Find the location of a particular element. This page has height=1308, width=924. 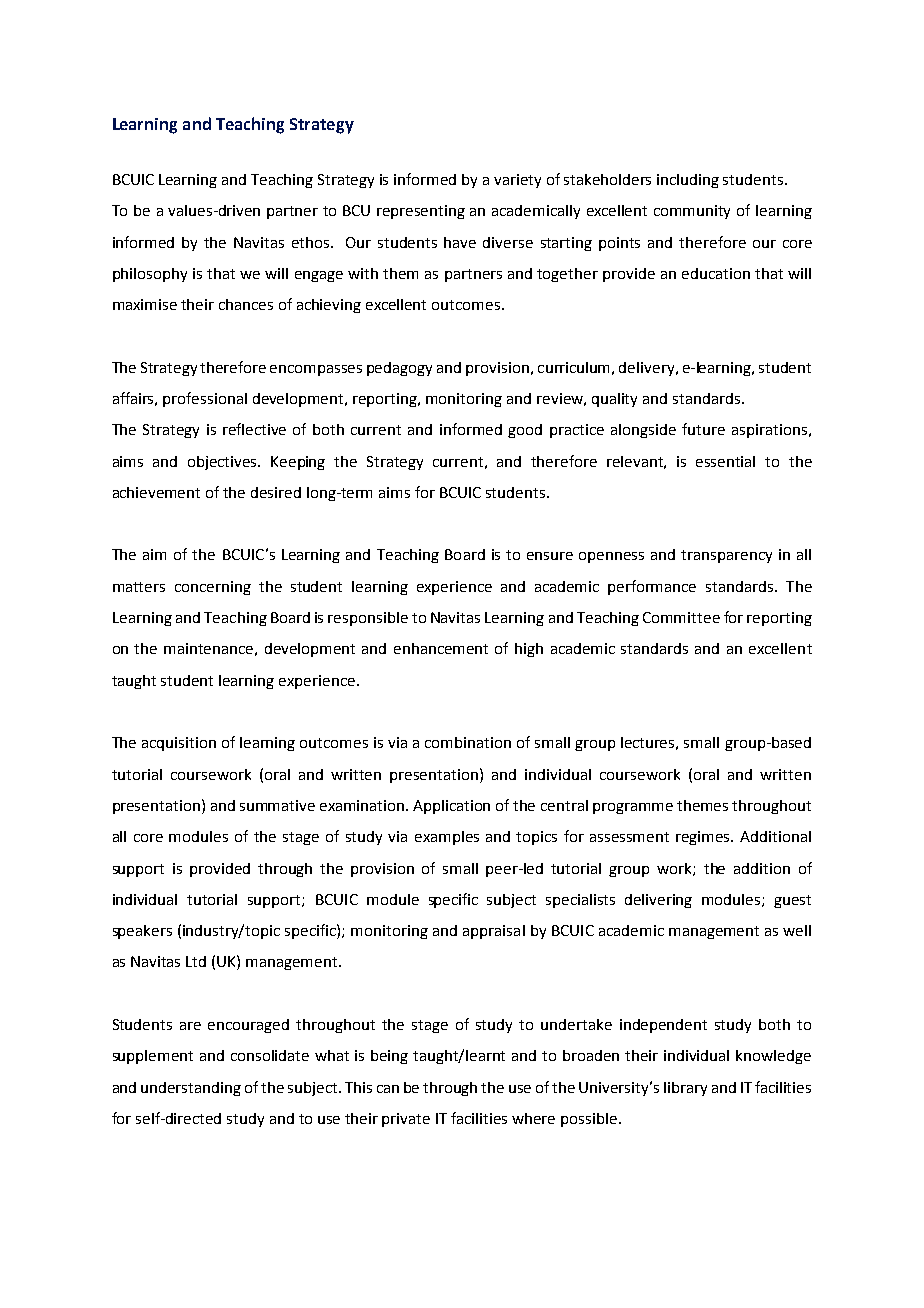

representing is located at coordinates (421, 212).
